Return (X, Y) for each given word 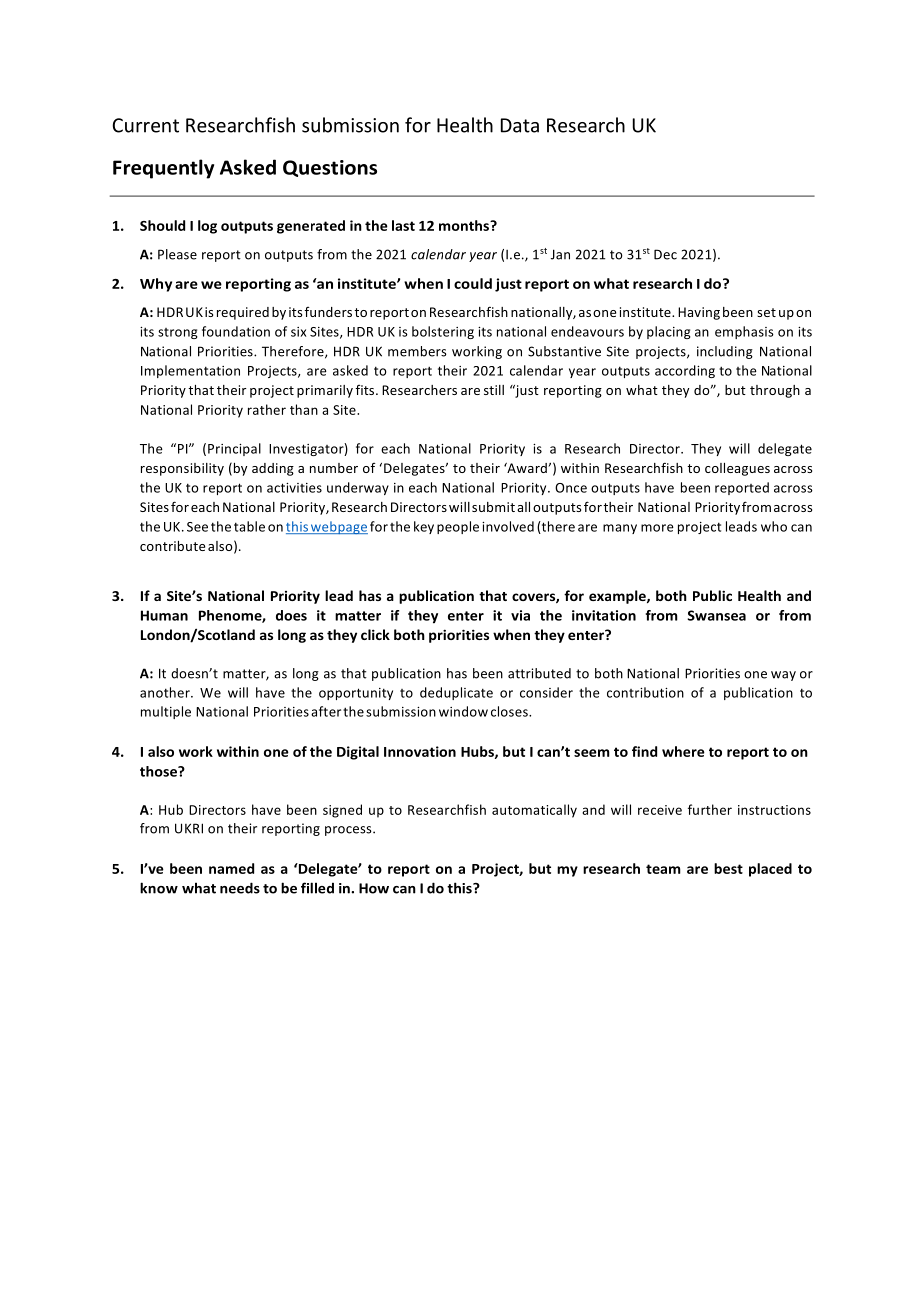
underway (358, 488)
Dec (665, 254)
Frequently (163, 169)
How (374, 888)
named (231, 868)
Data (520, 125)
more (657, 528)
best (728, 868)
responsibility (182, 469)
